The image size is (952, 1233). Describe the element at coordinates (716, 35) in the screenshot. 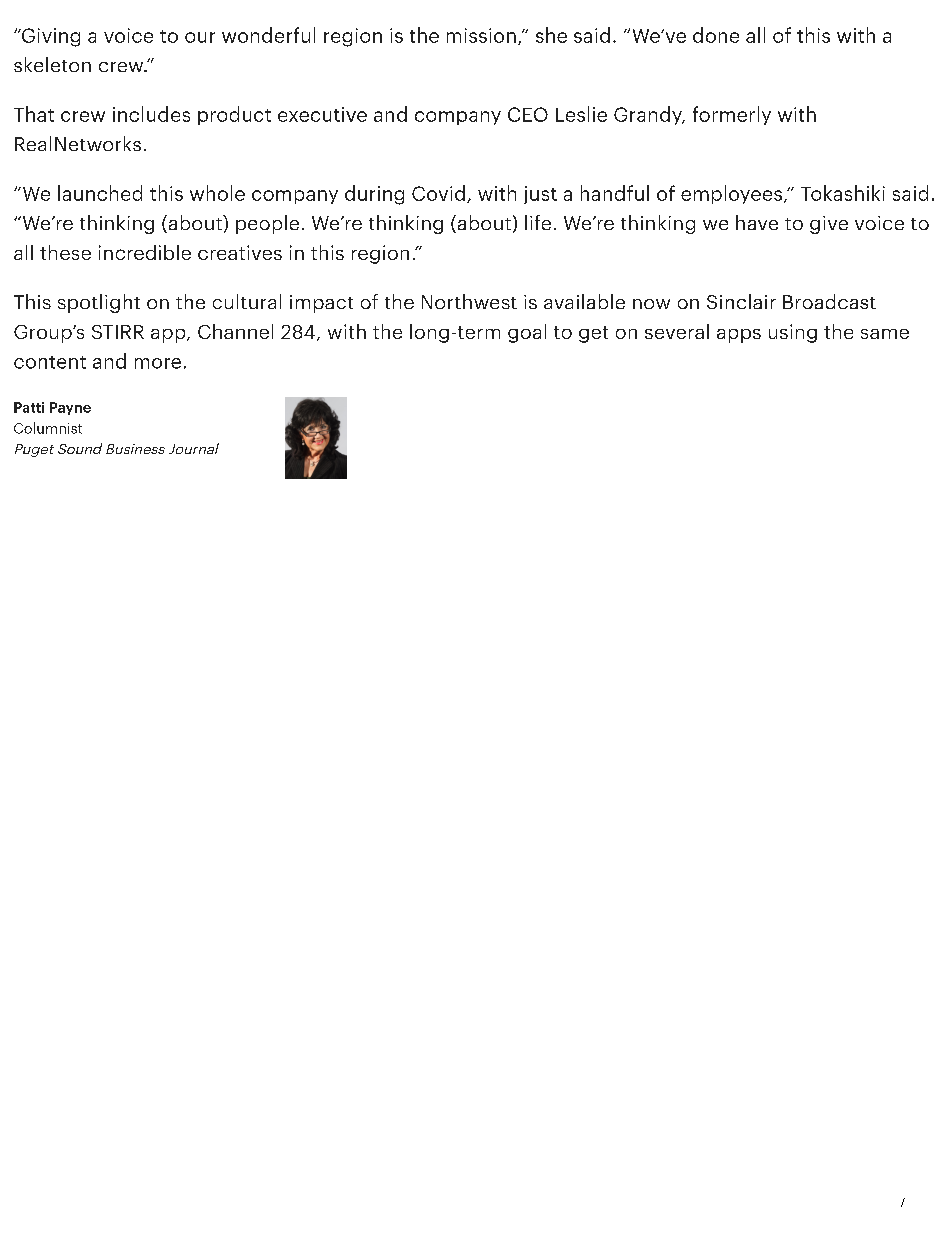

I see `done` at that location.
